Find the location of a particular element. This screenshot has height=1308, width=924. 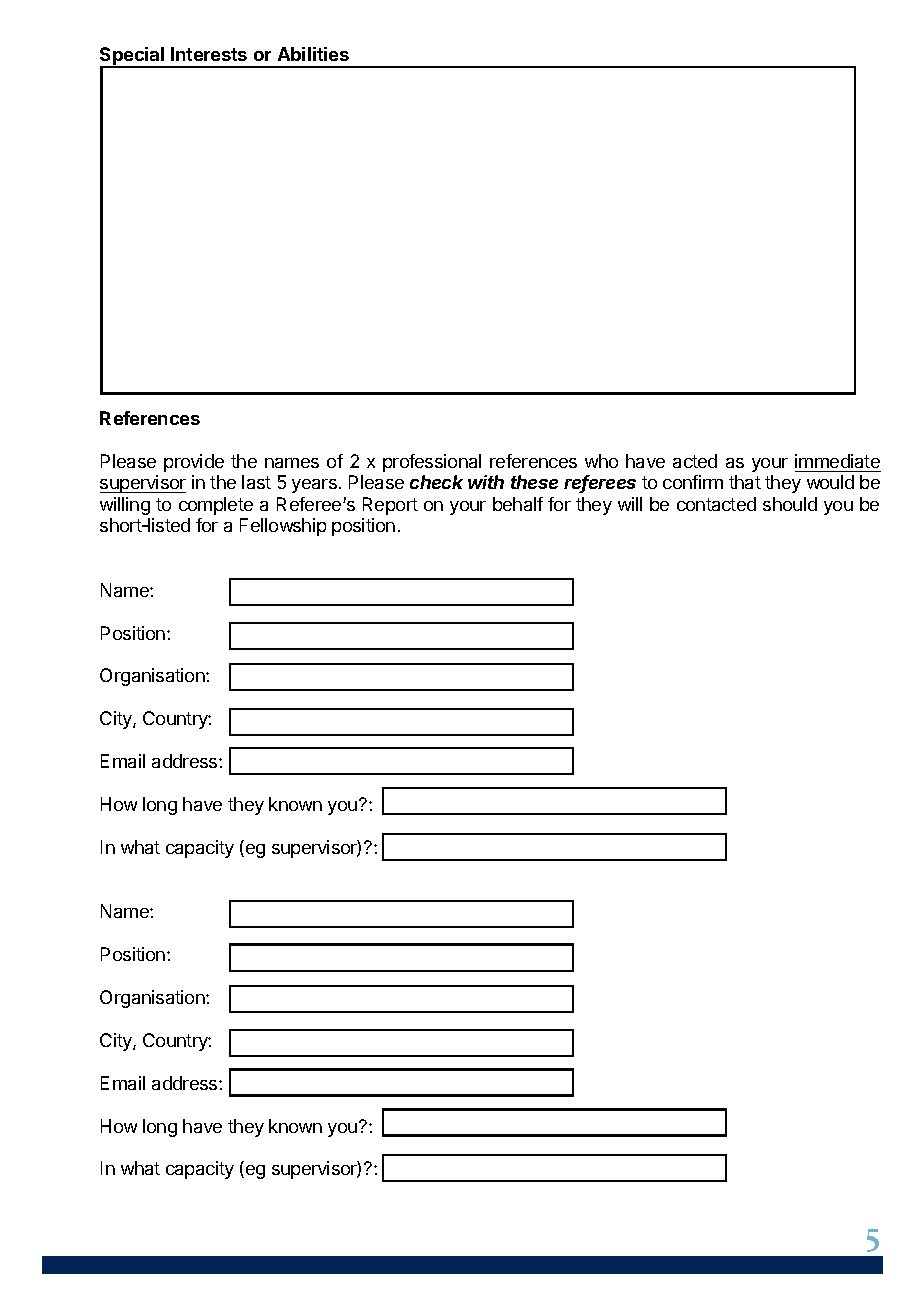

professional is located at coordinates (432, 463).
